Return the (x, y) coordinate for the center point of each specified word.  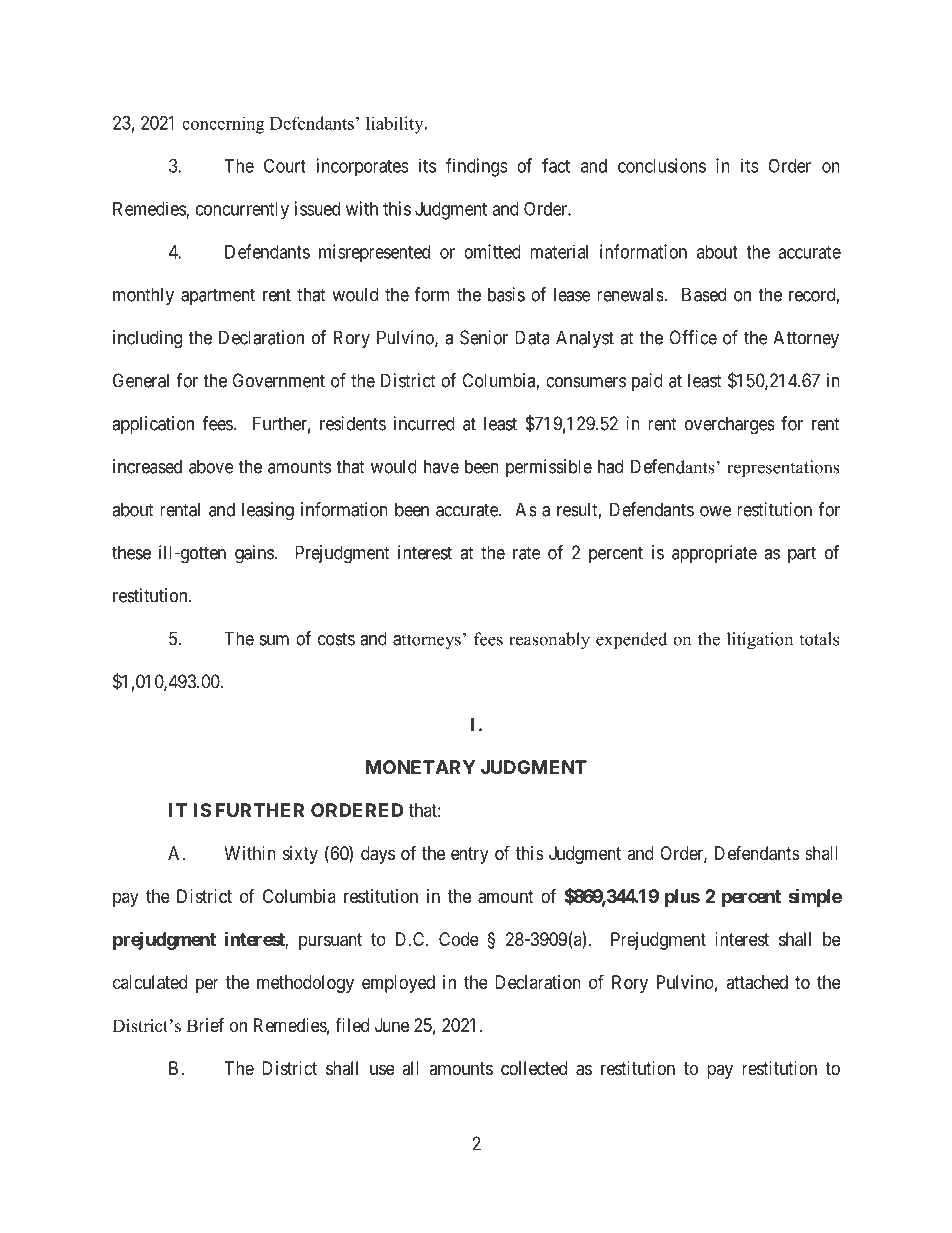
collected (534, 1068)
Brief (205, 1025)
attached (757, 982)
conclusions (662, 165)
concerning (223, 125)
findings (477, 167)
